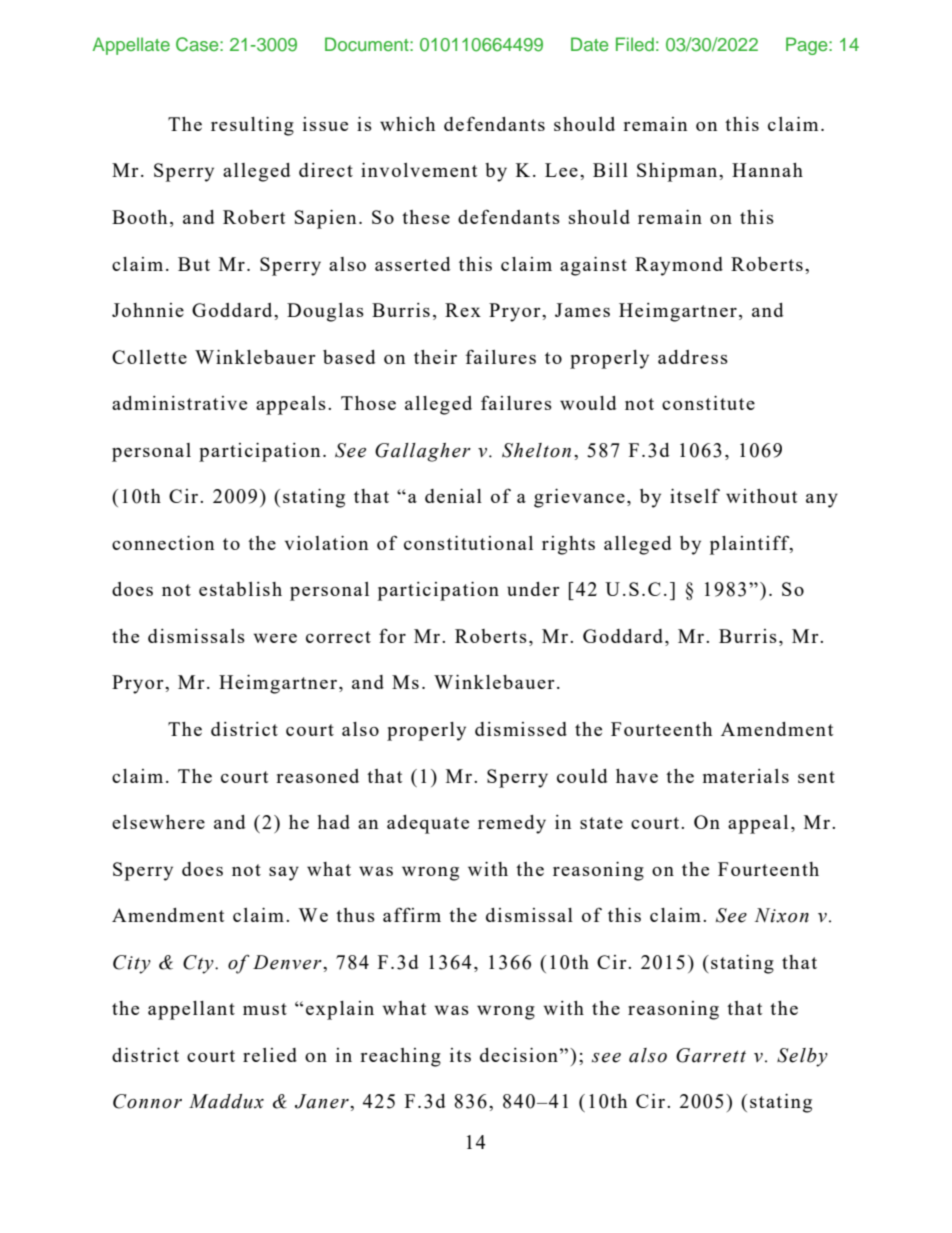 This document has width=952, height=1233. I want to click on Garrett, so click(711, 1055).
